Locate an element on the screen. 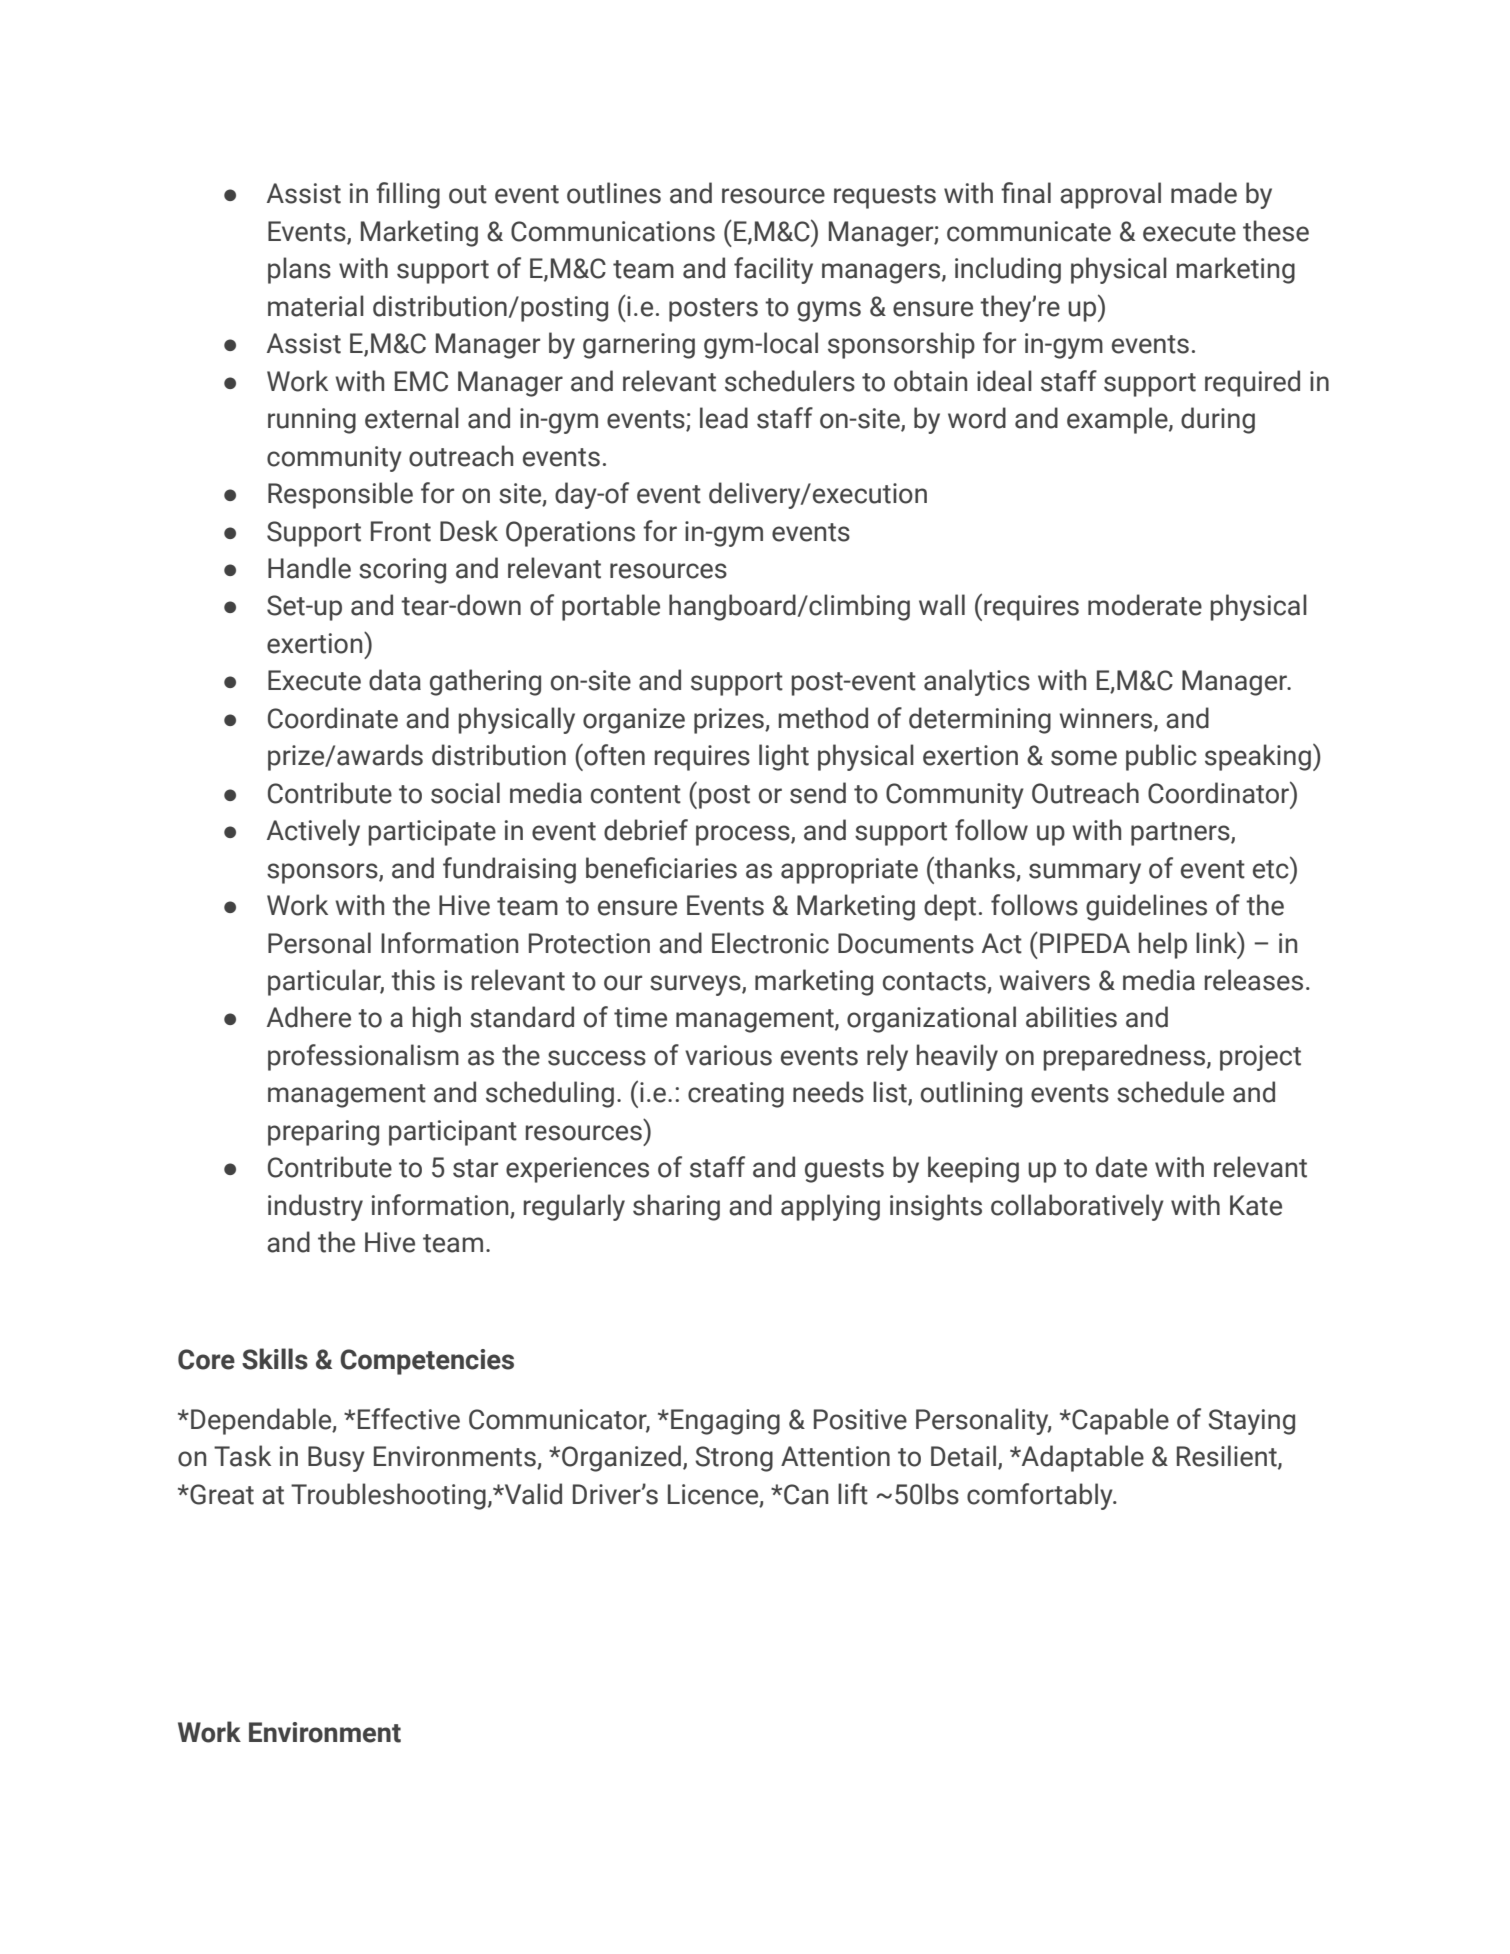 The image size is (1510, 1954). Handle is located at coordinates (309, 568).
